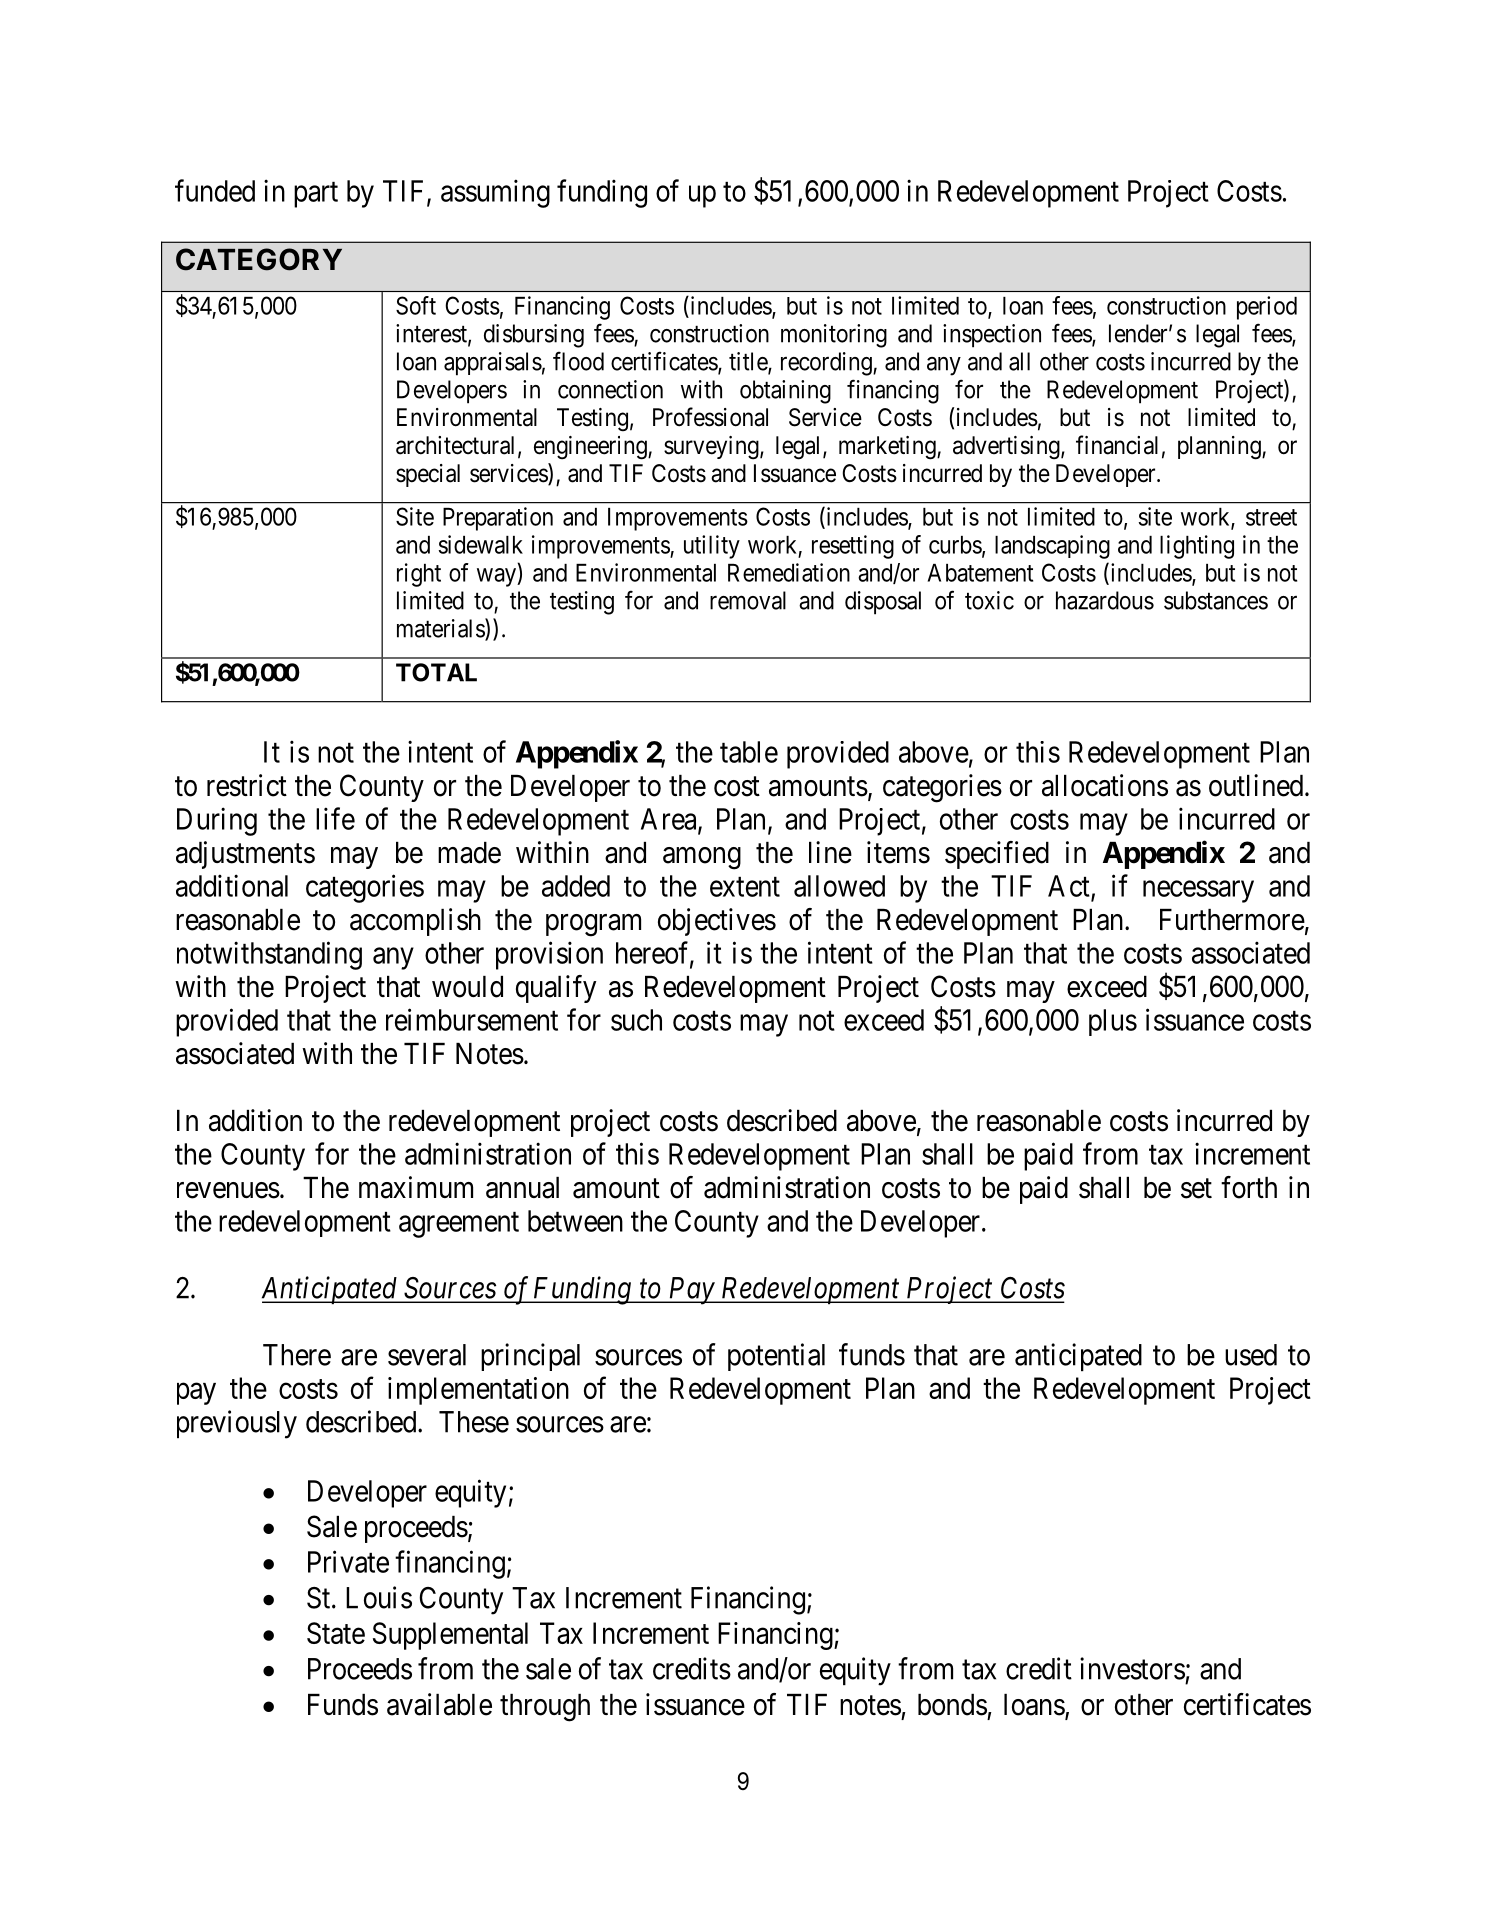 This image has width=1485, height=1922. What do you see at coordinates (1251, 1355) in the image?
I see `used` at bounding box center [1251, 1355].
